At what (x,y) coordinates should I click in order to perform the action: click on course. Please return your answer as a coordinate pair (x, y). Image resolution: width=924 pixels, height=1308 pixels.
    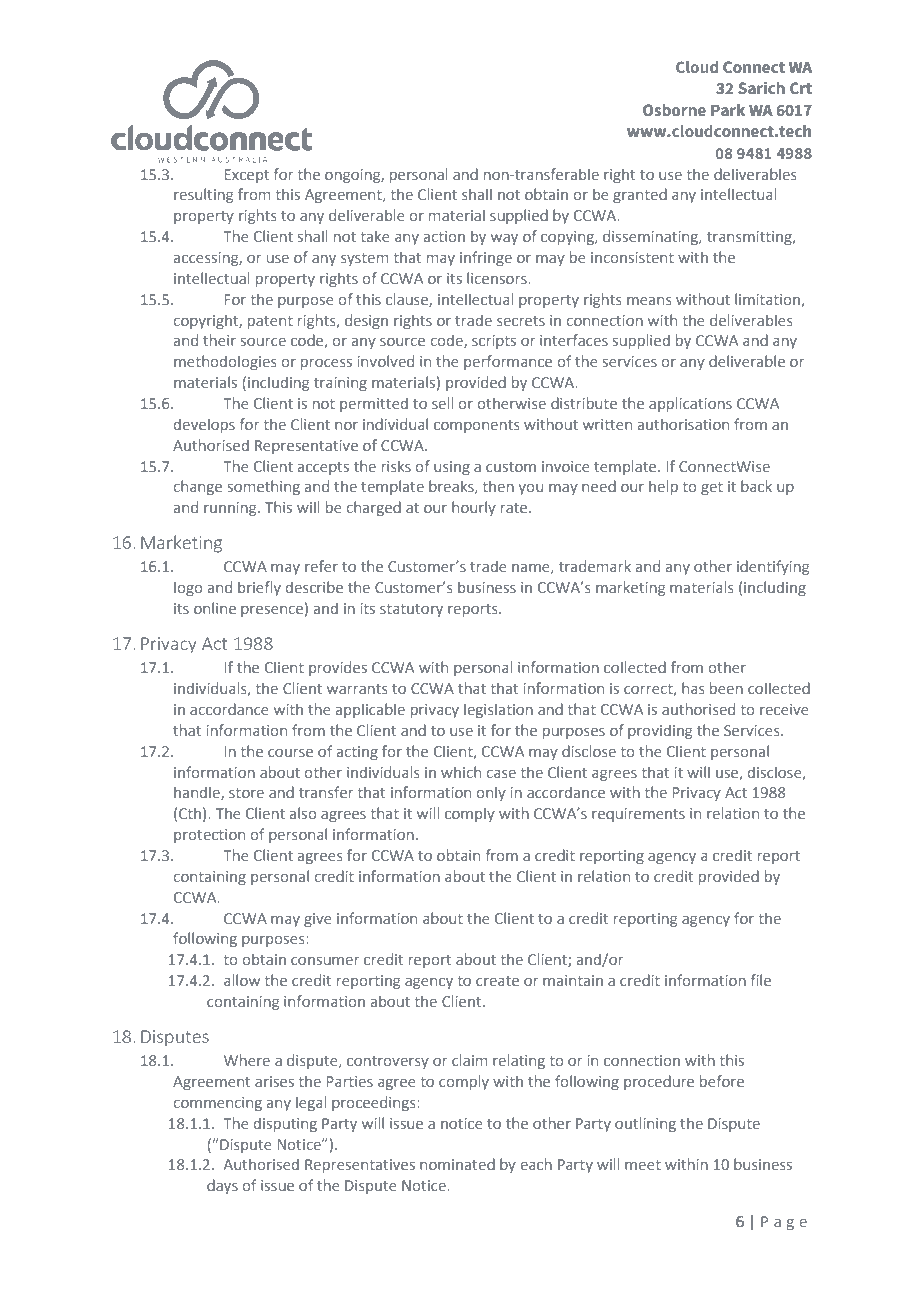
    Looking at the image, I should click on (290, 753).
